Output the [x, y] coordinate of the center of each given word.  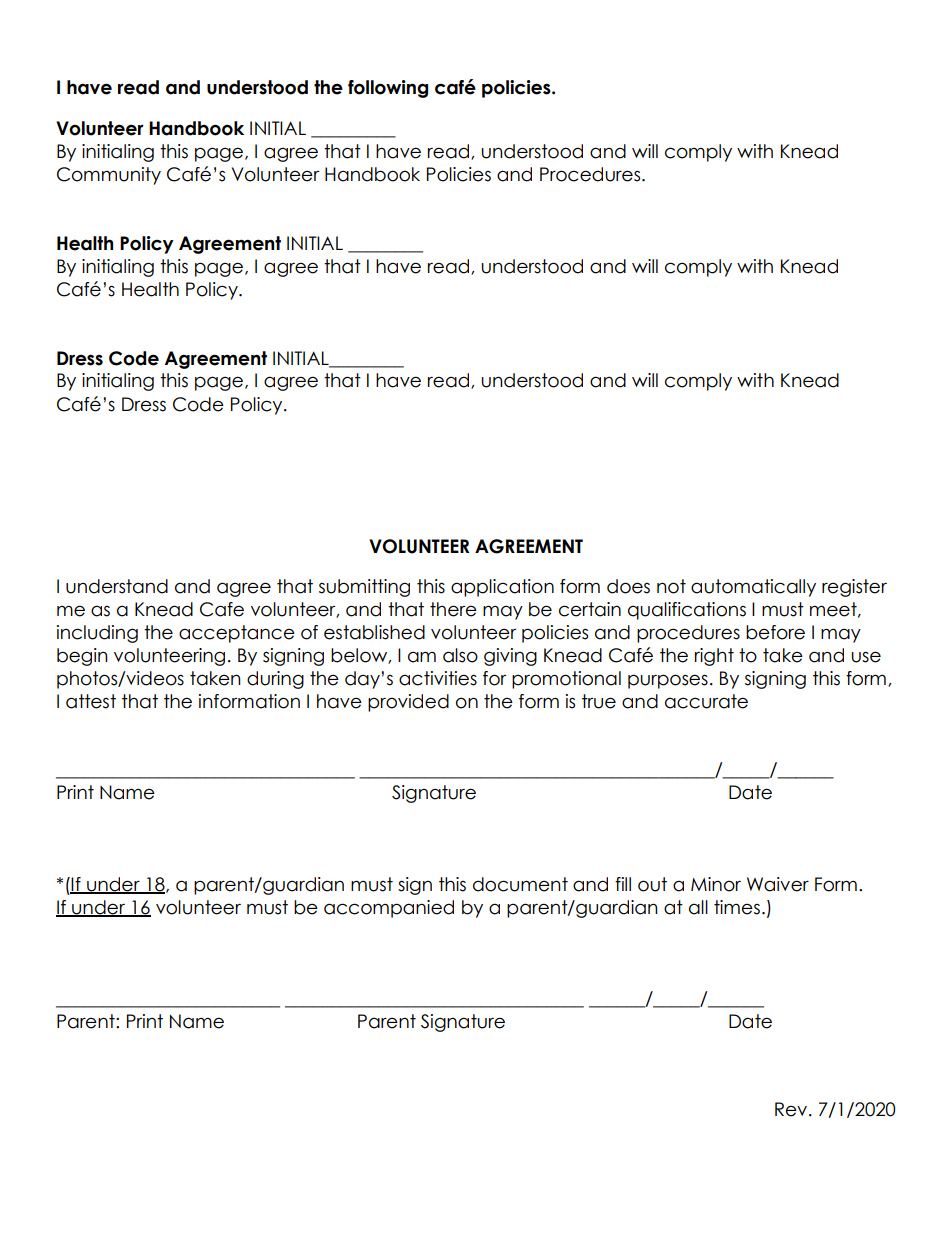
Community [109, 176]
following [388, 89]
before [775, 632]
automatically [753, 588]
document [520, 884]
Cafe [222, 609]
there [453, 609]
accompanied [389, 909]
